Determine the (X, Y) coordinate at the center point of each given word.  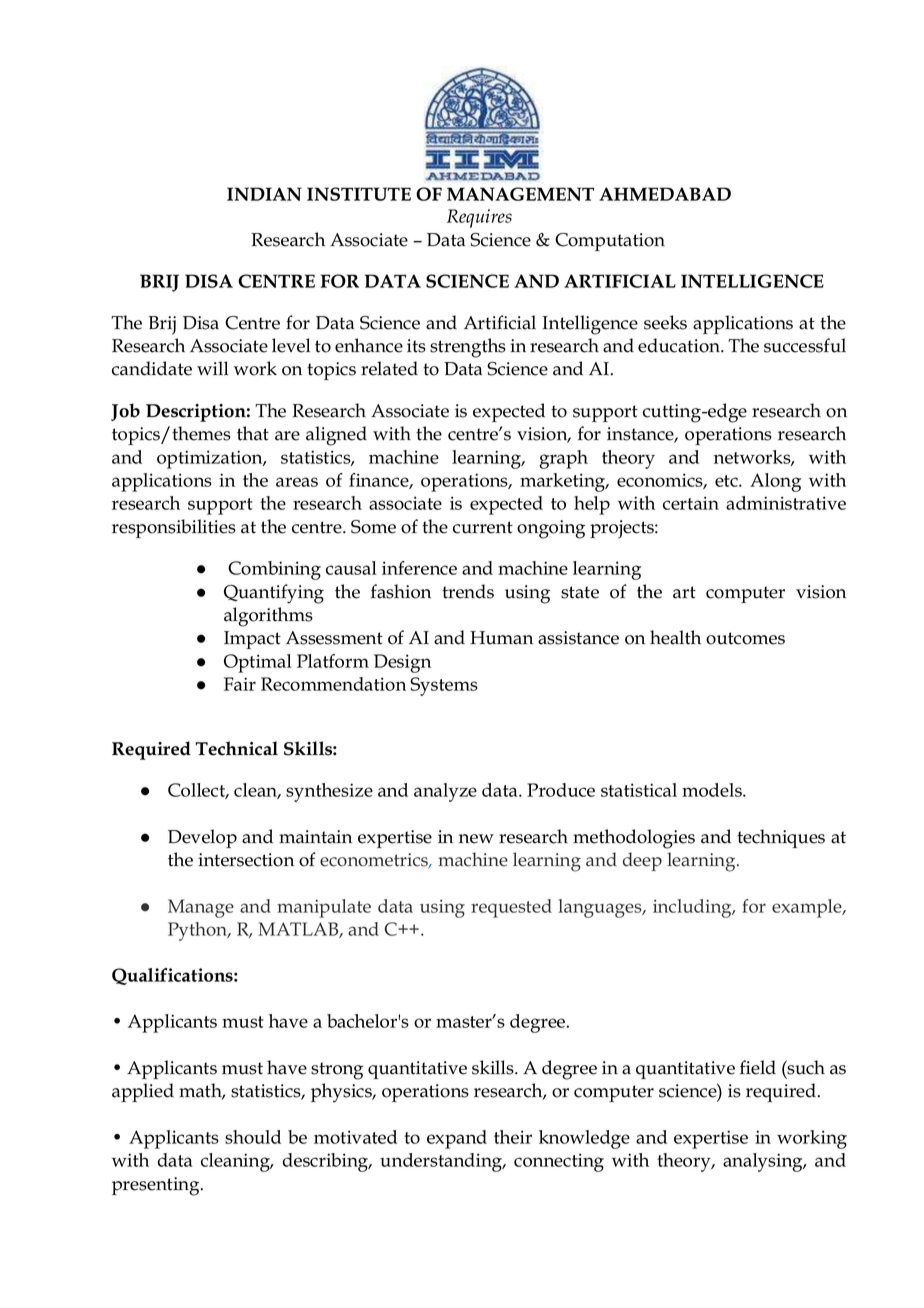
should (253, 1137)
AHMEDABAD (665, 194)
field (758, 1067)
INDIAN (264, 194)
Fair (240, 684)
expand (457, 1139)
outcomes (745, 638)
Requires (479, 218)
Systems (444, 686)
